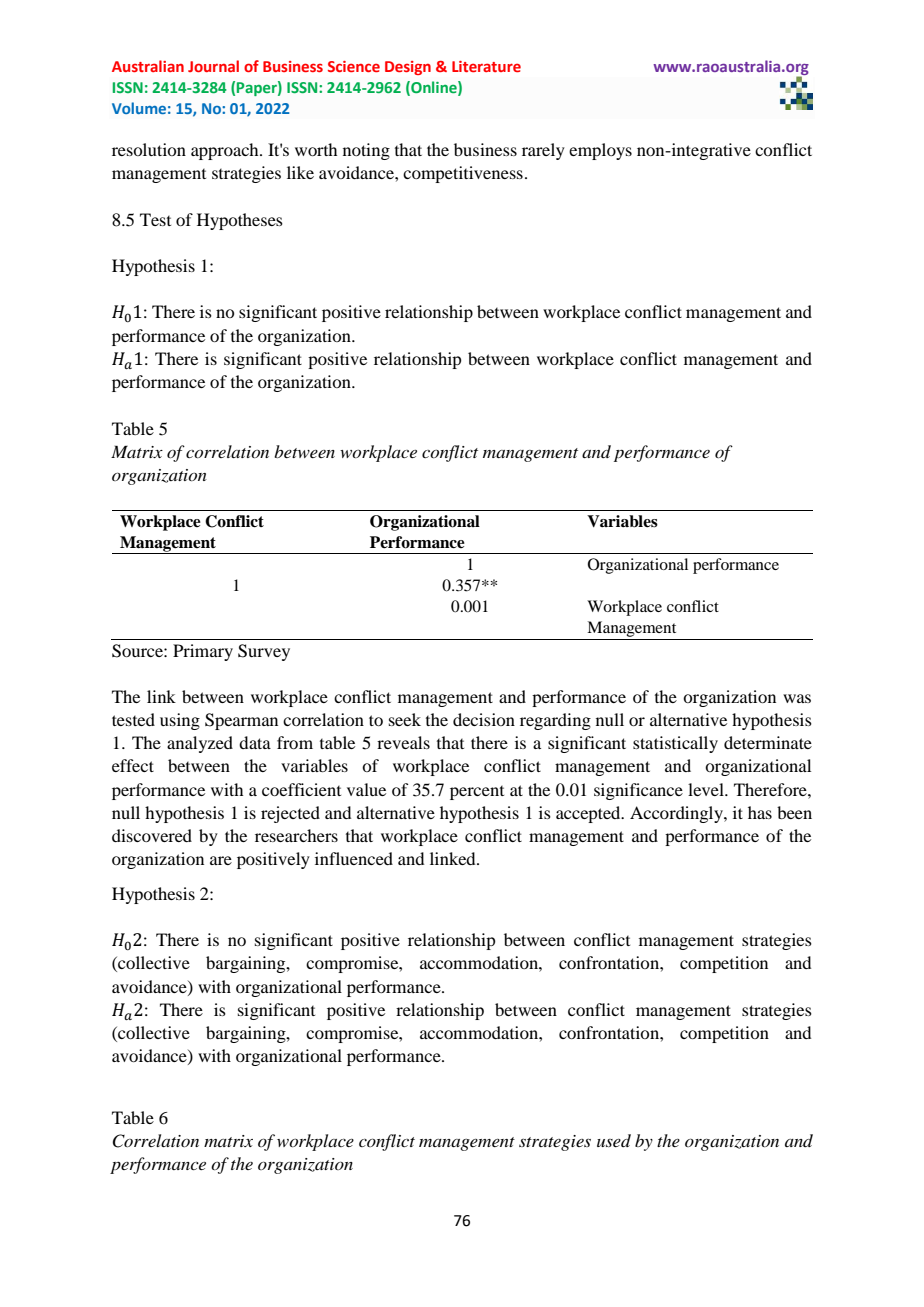 This document has height=1307, width=924. I want to click on percent, so click(477, 793).
